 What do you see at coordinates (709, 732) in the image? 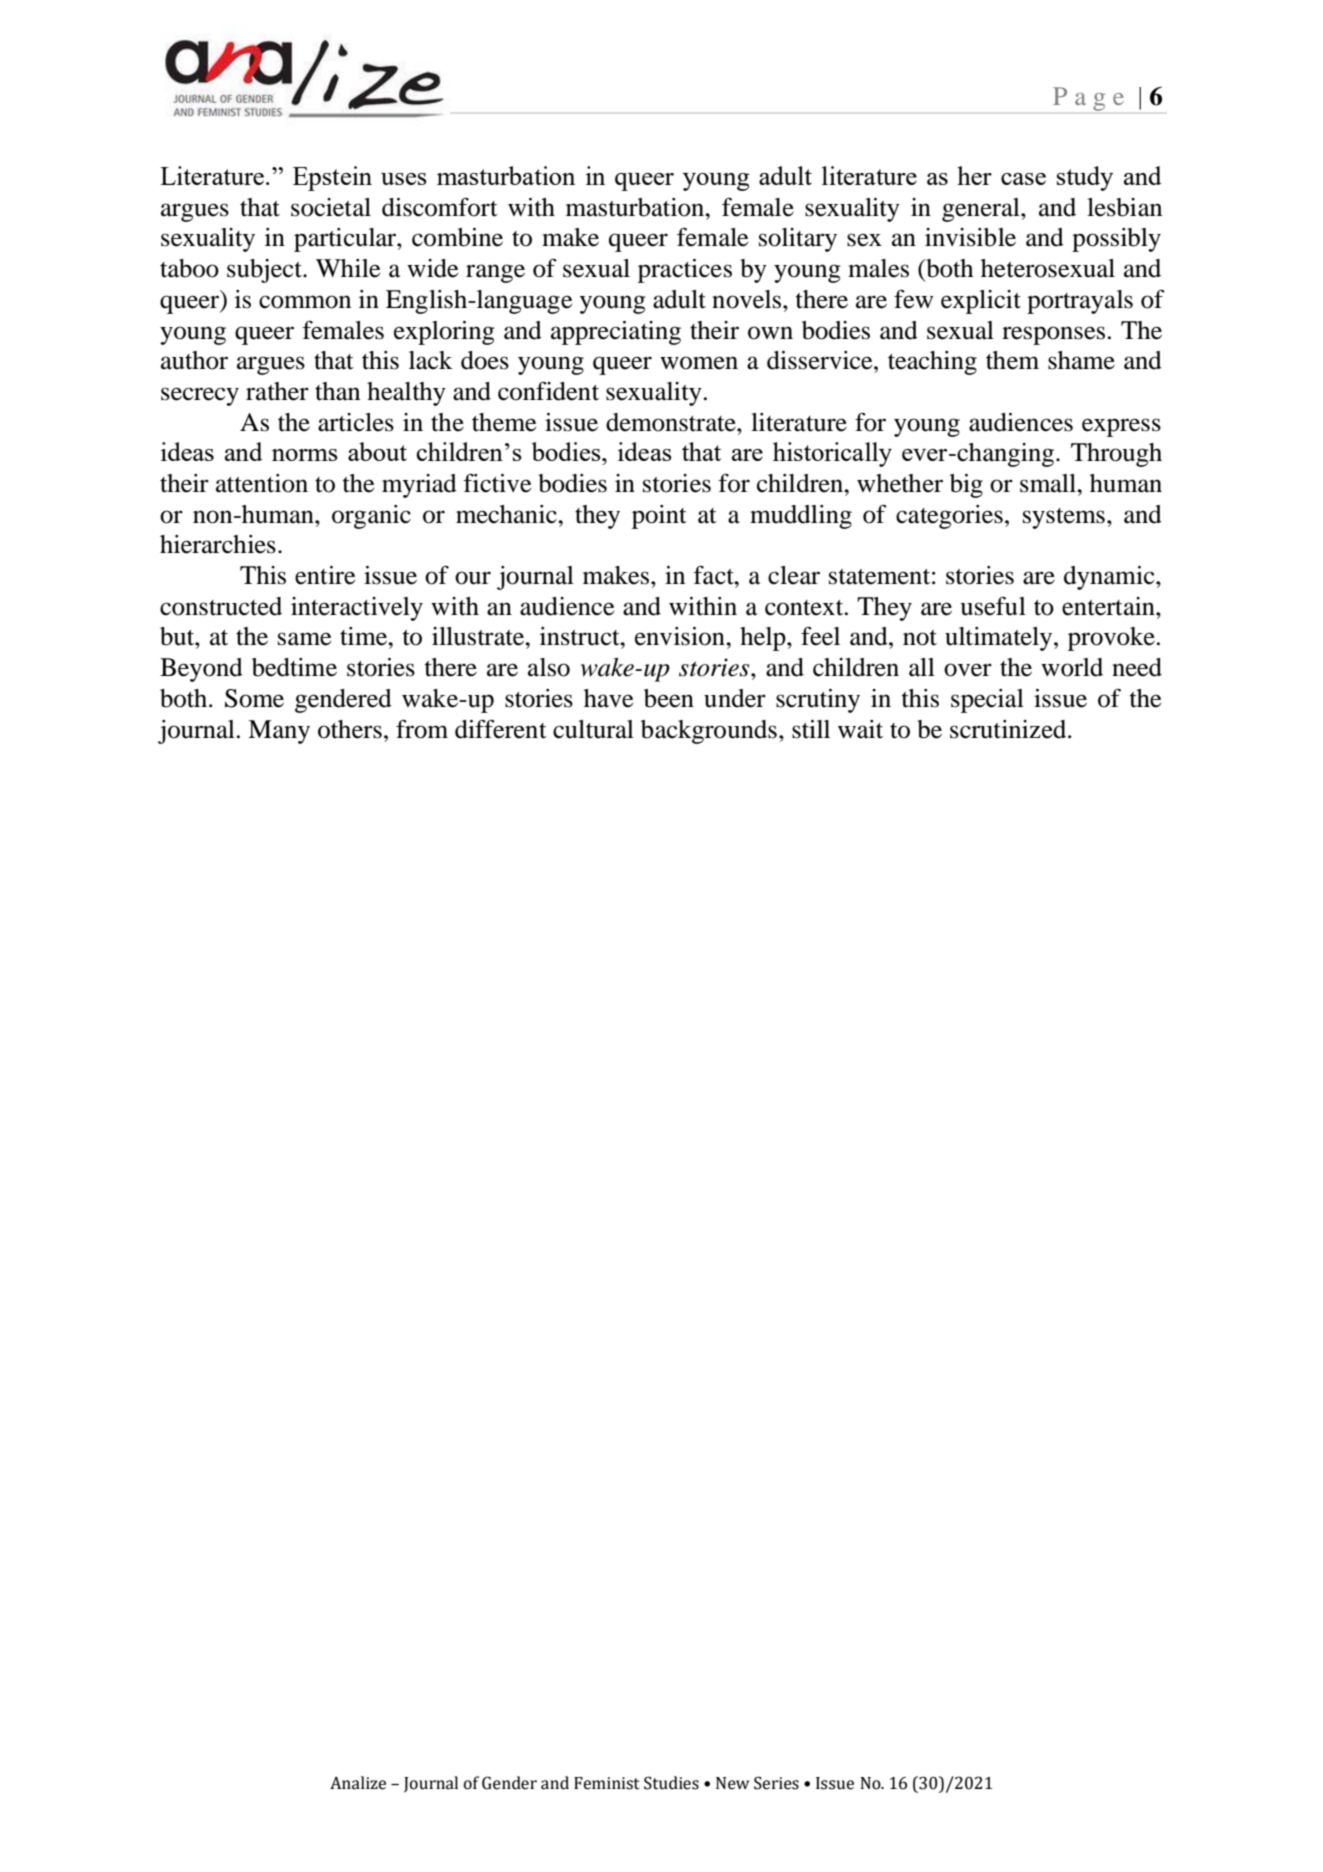
I see `backgrounds` at bounding box center [709, 732].
